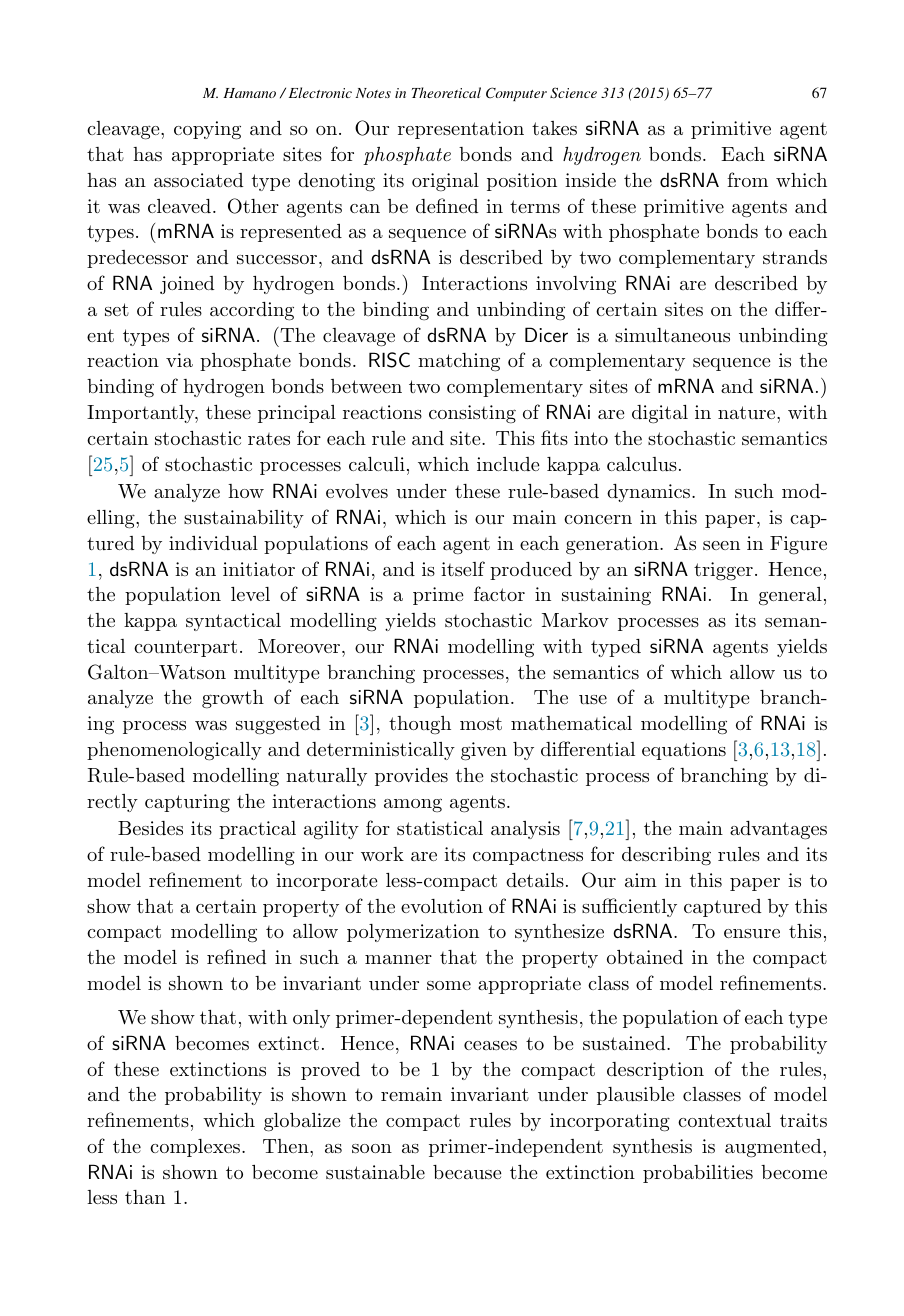 This screenshot has width=904, height=1316. I want to click on trigger, so click(723, 571).
